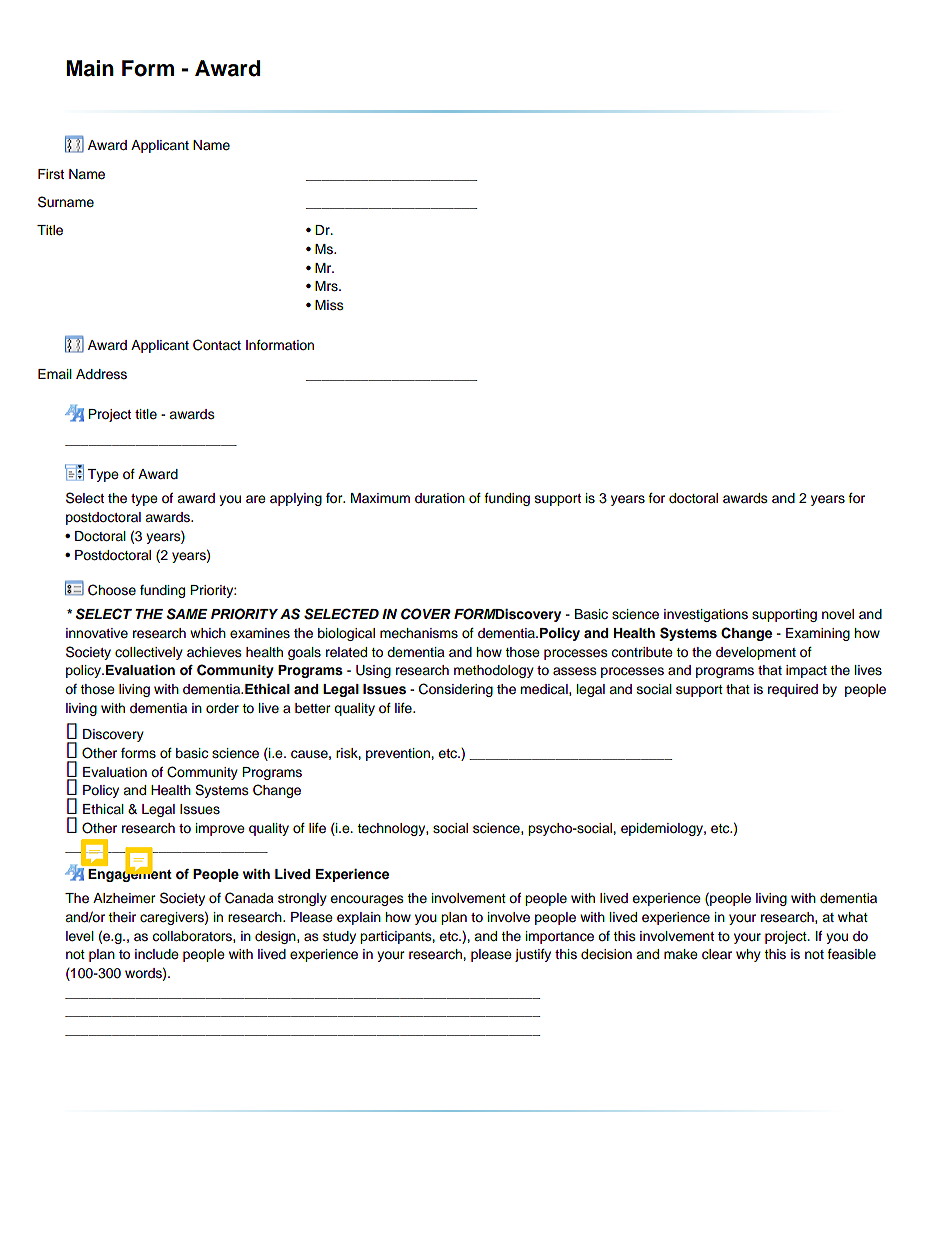 The image size is (952, 1233). Describe the element at coordinates (380, 498) in the screenshot. I see `Maximum` at that location.
